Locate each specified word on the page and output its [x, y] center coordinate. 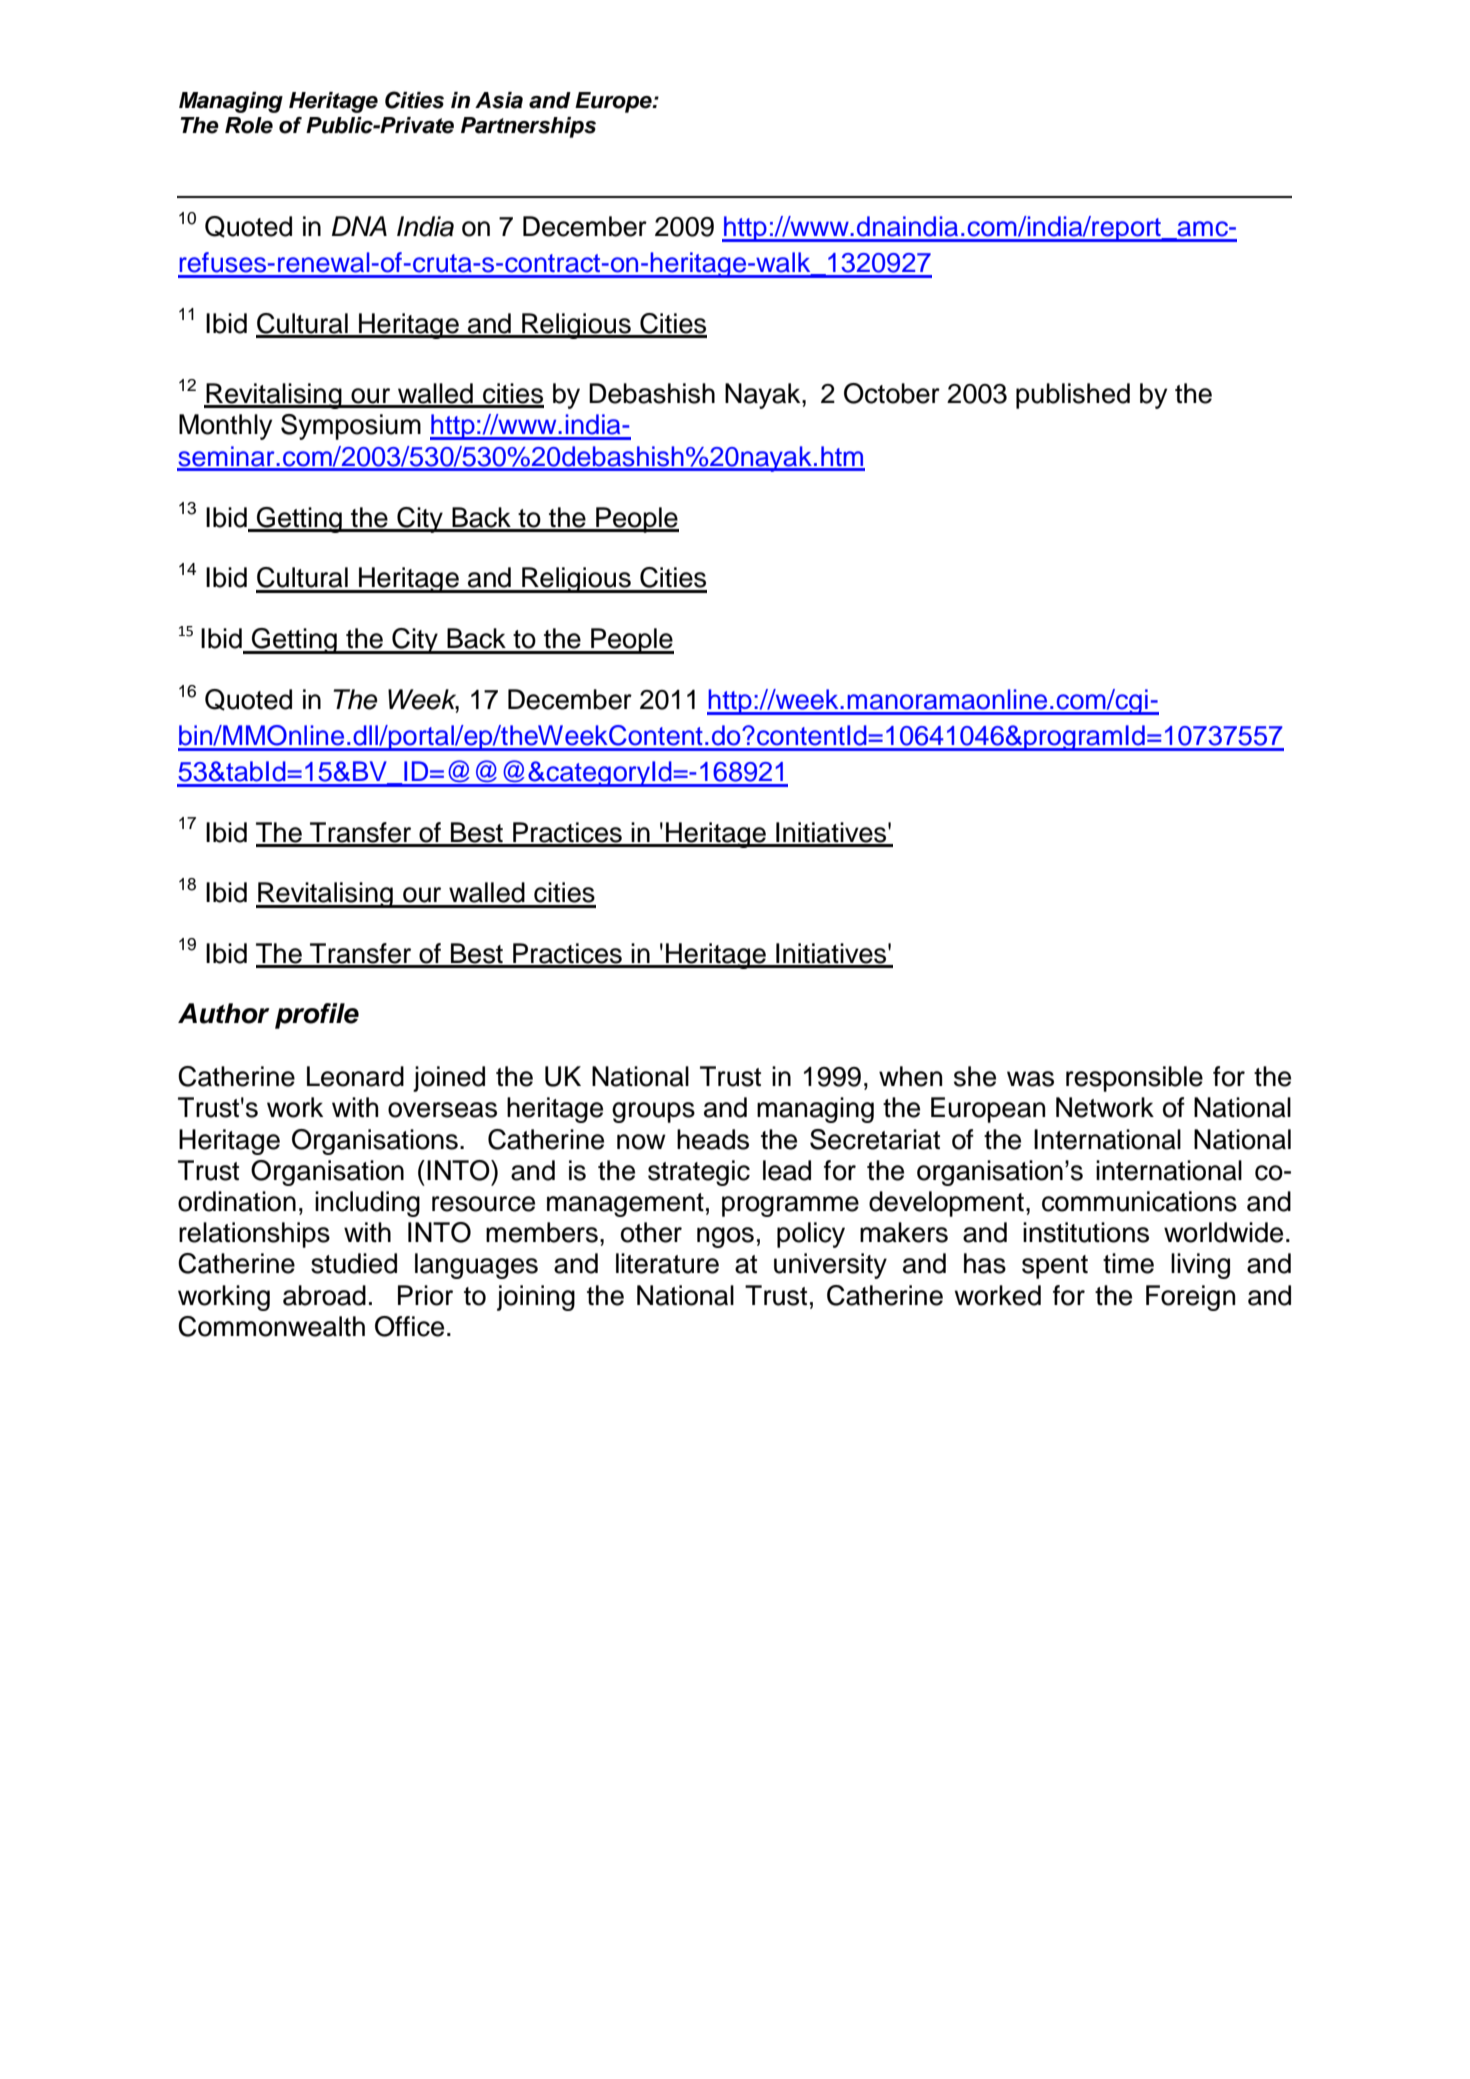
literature [667, 1263]
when [910, 1076]
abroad [324, 1295]
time [1128, 1263]
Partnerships [528, 127]
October [892, 393]
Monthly [225, 427]
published [1073, 396]
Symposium [351, 427]
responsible [1134, 1079]
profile [317, 1016]
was [1030, 1079]
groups [653, 1112]
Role [249, 125]
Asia [499, 100]
